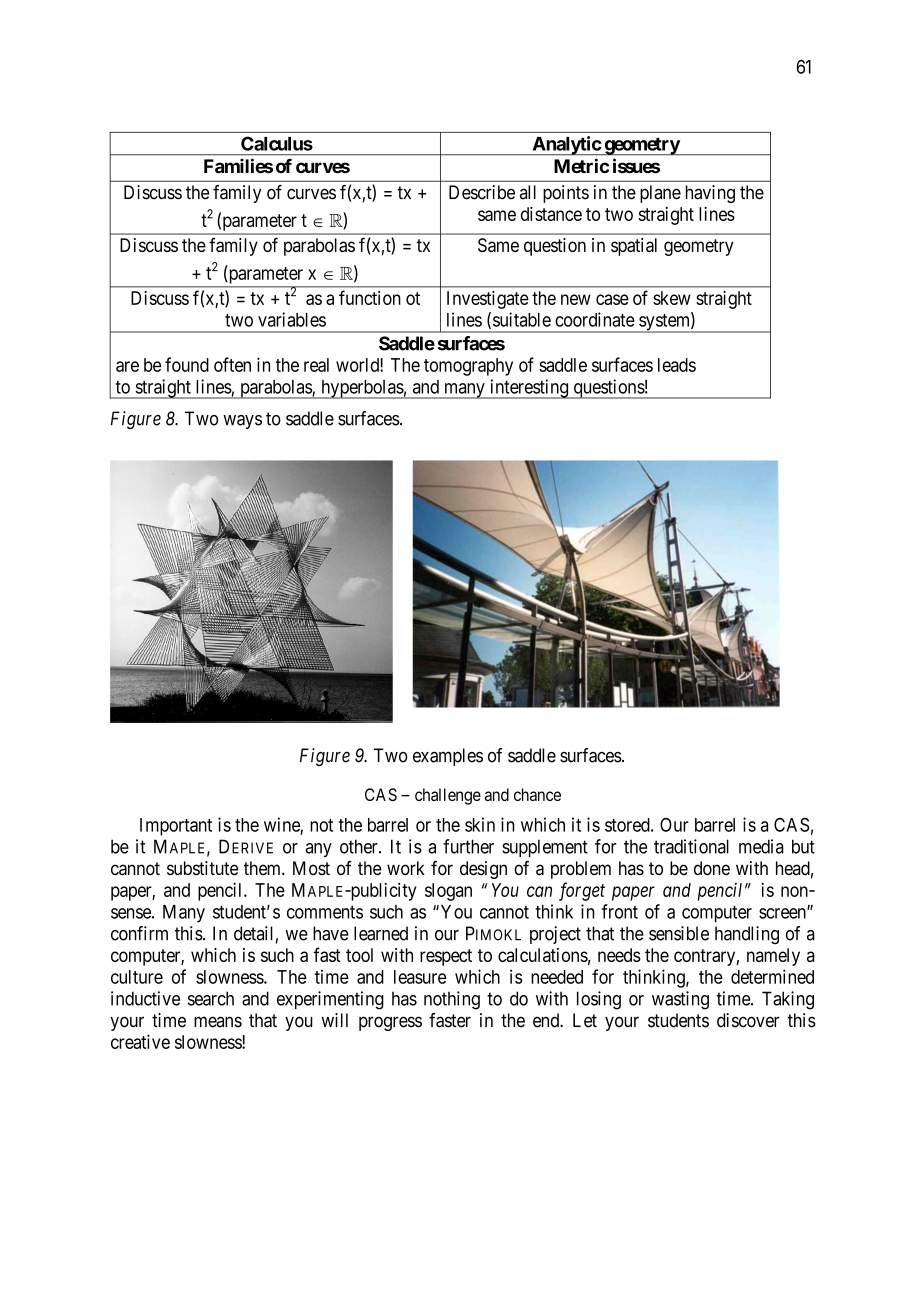  Describe the element at coordinates (452, 1000) in the document. I see `nothing` at that location.
